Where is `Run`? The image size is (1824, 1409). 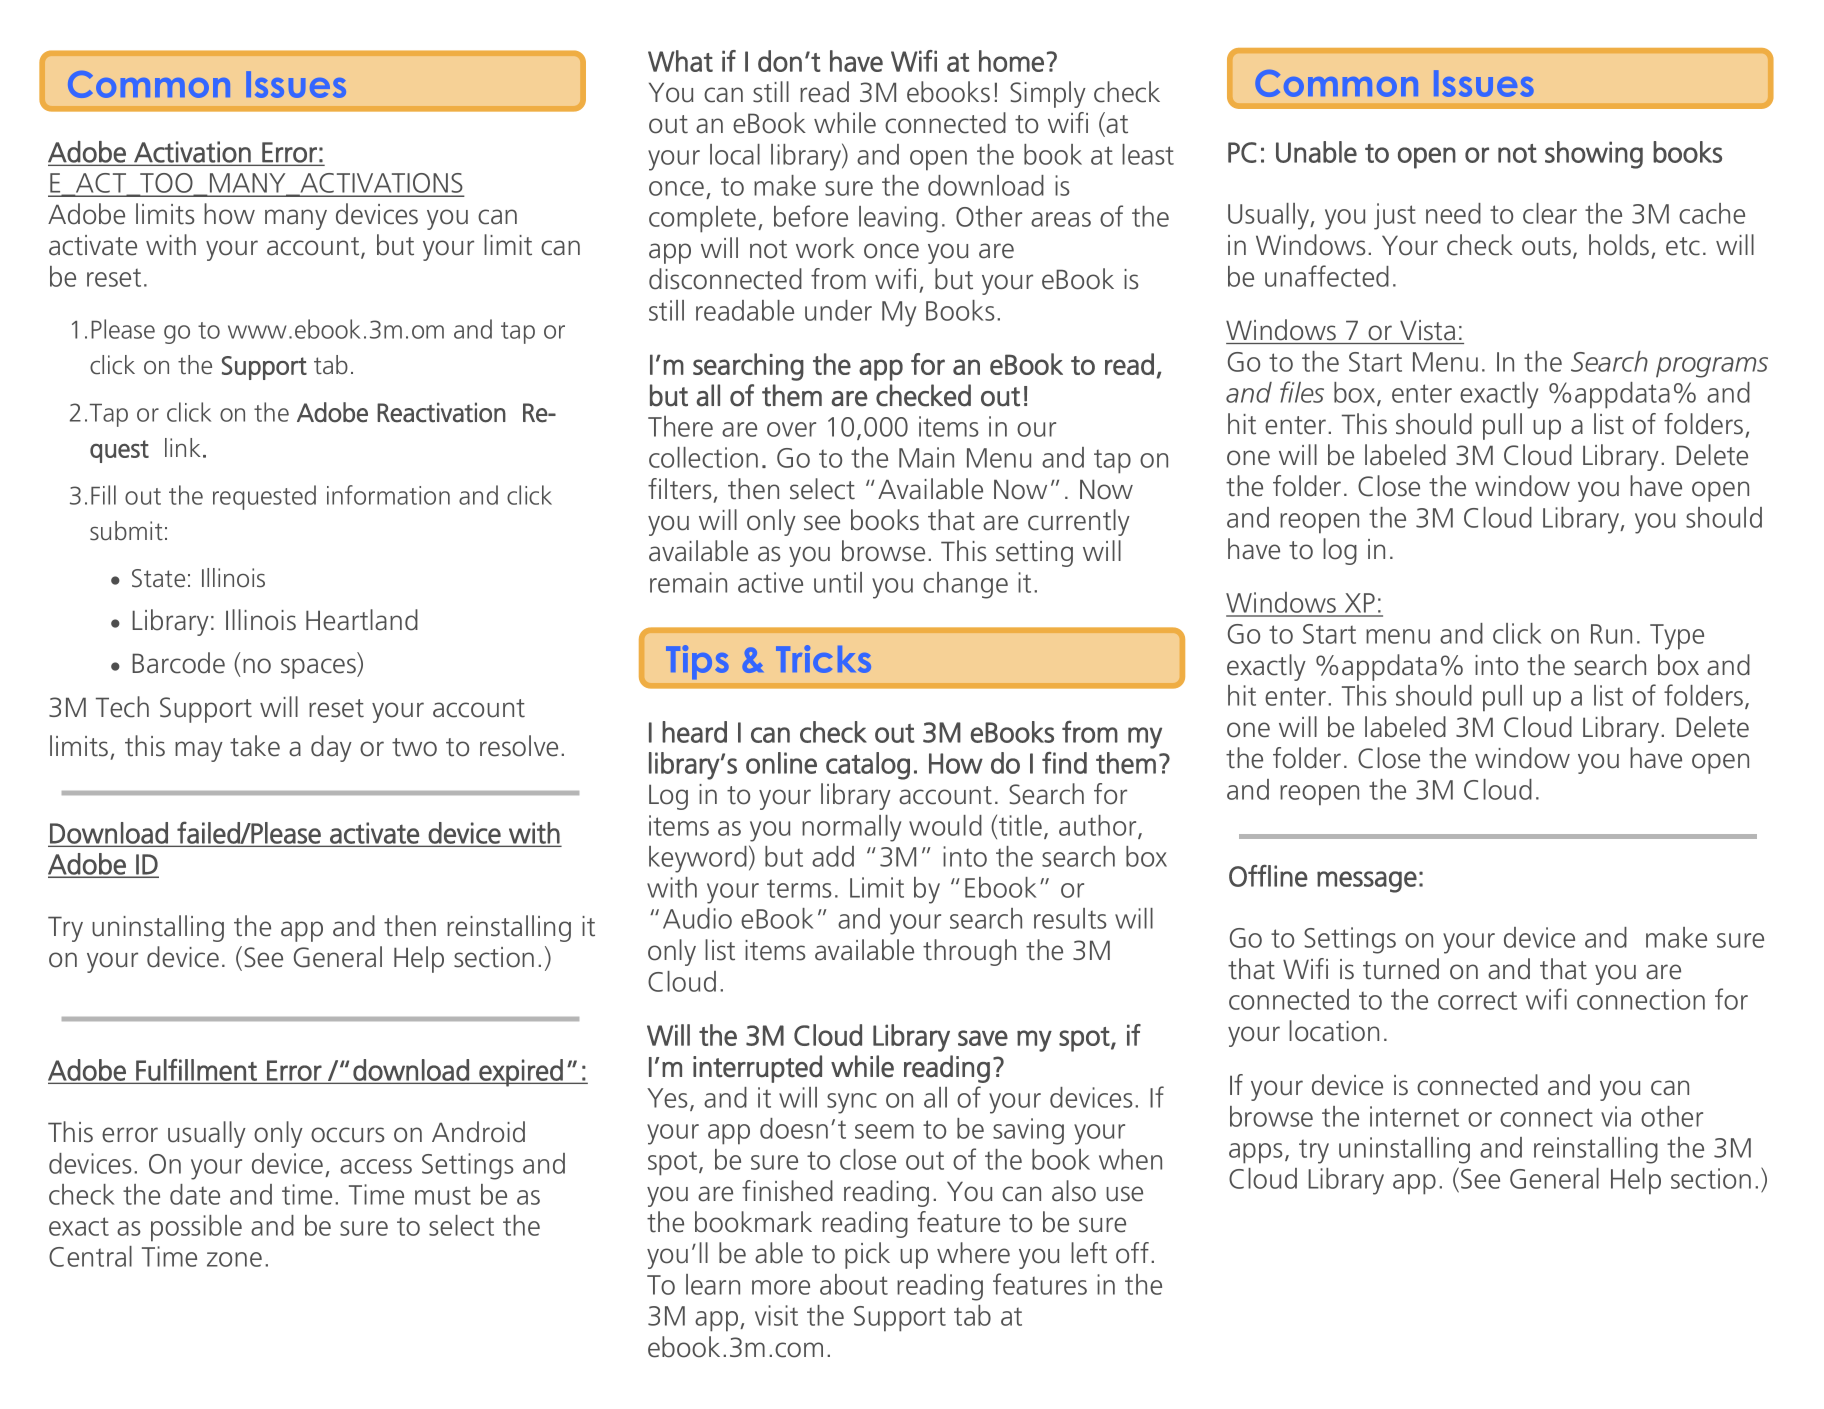 Run is located at coordinates (1611, 634).
